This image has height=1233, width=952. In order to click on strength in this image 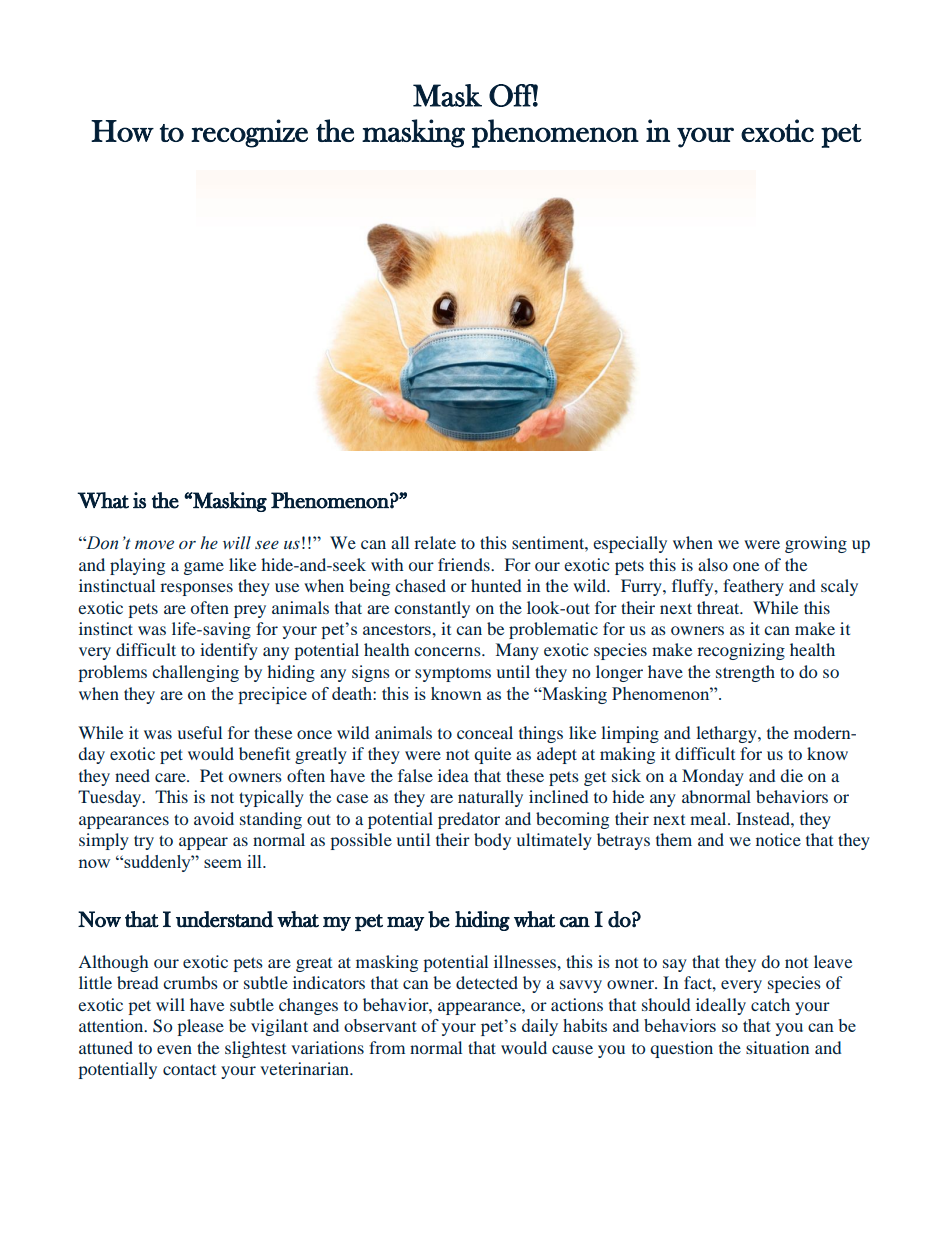, I will do `click(745, 673)`.
